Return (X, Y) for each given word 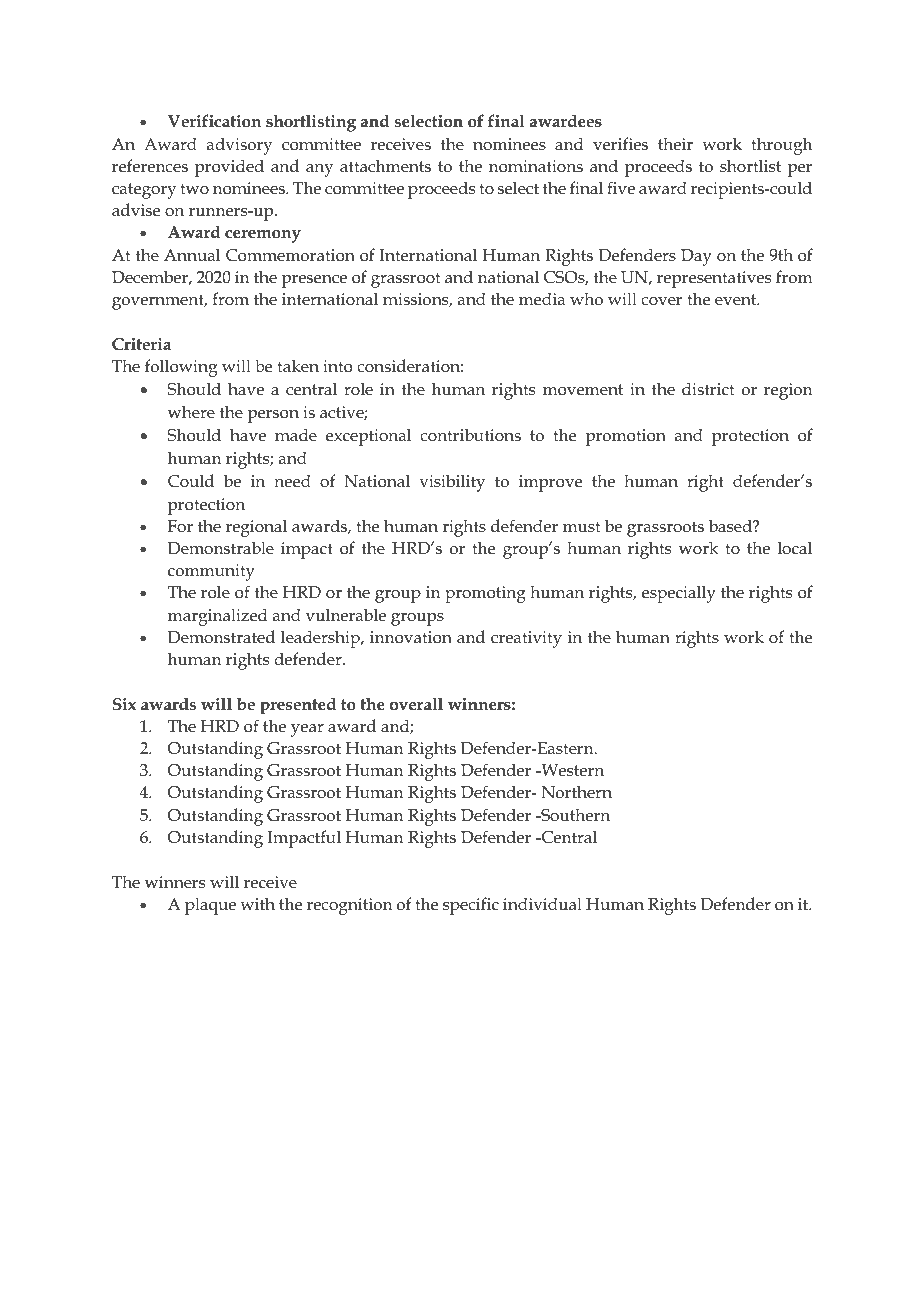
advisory (240, 146)
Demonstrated (221, 637)
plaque (210, 906)
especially (679, 594)
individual (542, 904)
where (191, 411)
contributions (470, 435)
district (708, 388)
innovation (411, 637)
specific (471, 906)
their (675, 144)
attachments (385, 165)
